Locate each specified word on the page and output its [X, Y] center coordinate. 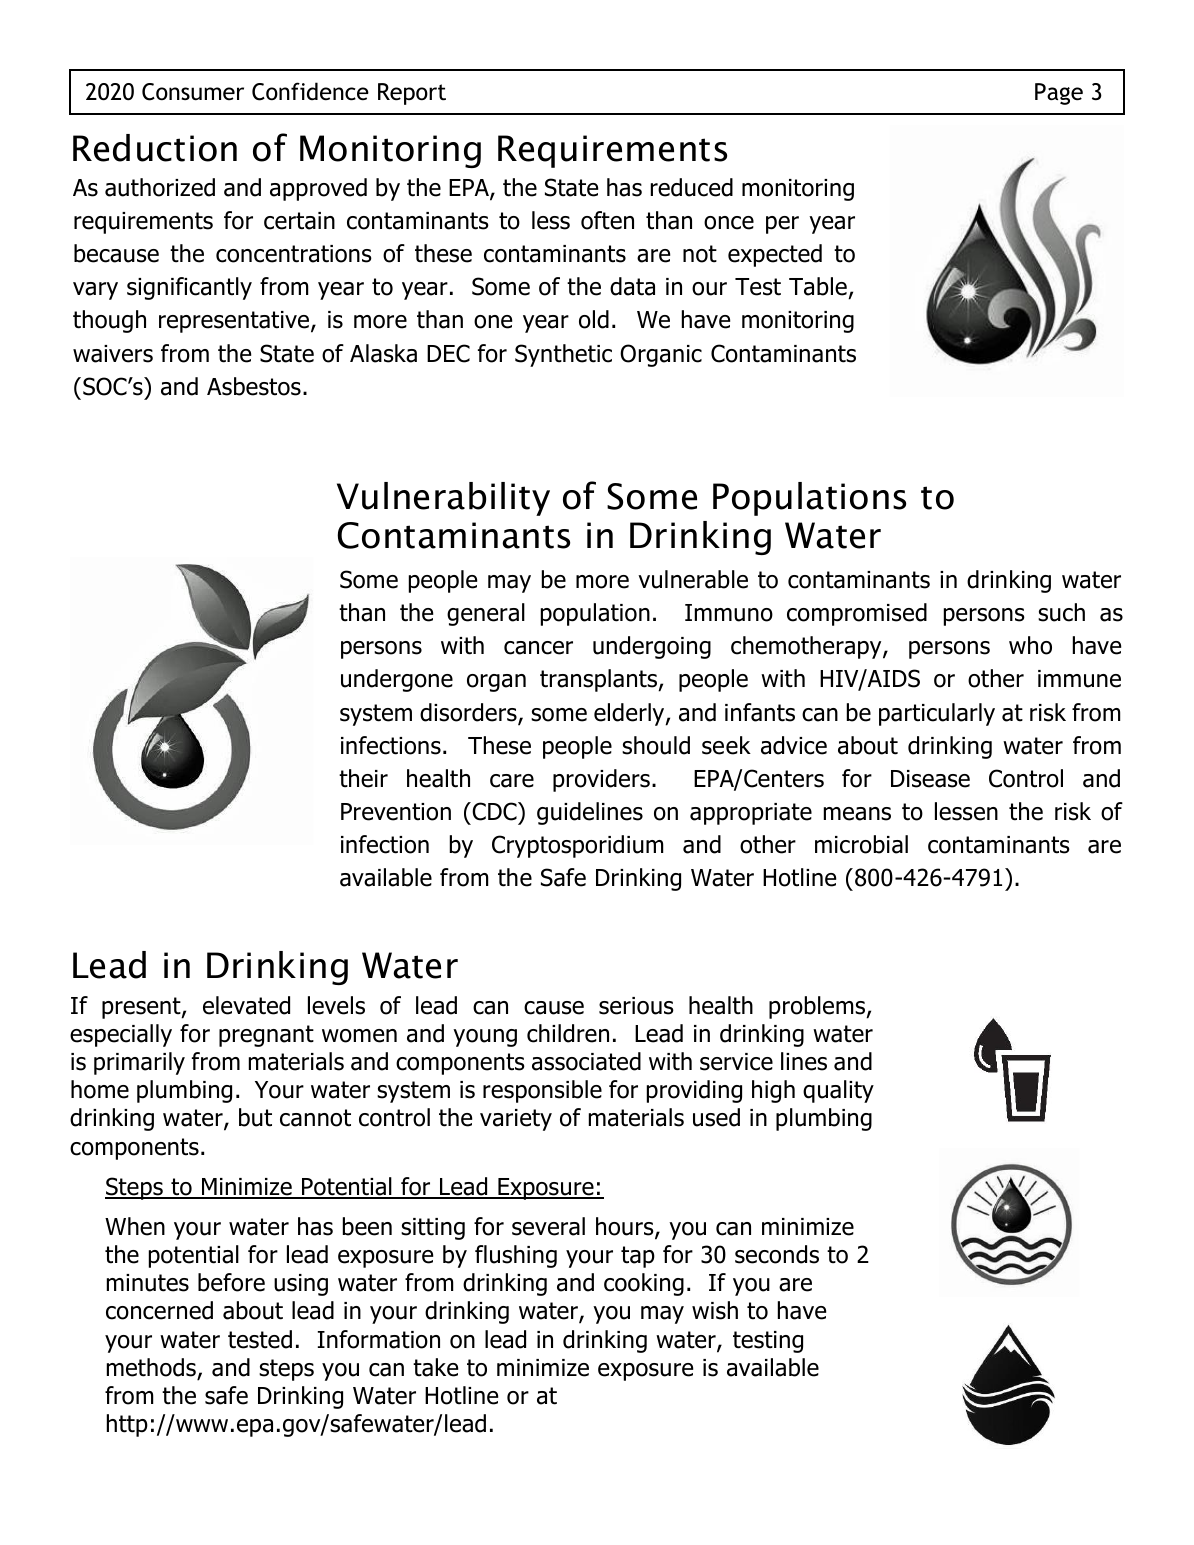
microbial [861, 844]
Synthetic [563, 355]
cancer [538, 648]
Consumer [193, 92]
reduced [692, 187]
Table [818, 286]
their [363, 778]
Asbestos [254, 386]
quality [838, 1091]
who [1030, 645]
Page [1059, 94]
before [231, 1282]
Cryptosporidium [577, 846]
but [255, 1117]
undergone [397, 680]
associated [586, 1061]
